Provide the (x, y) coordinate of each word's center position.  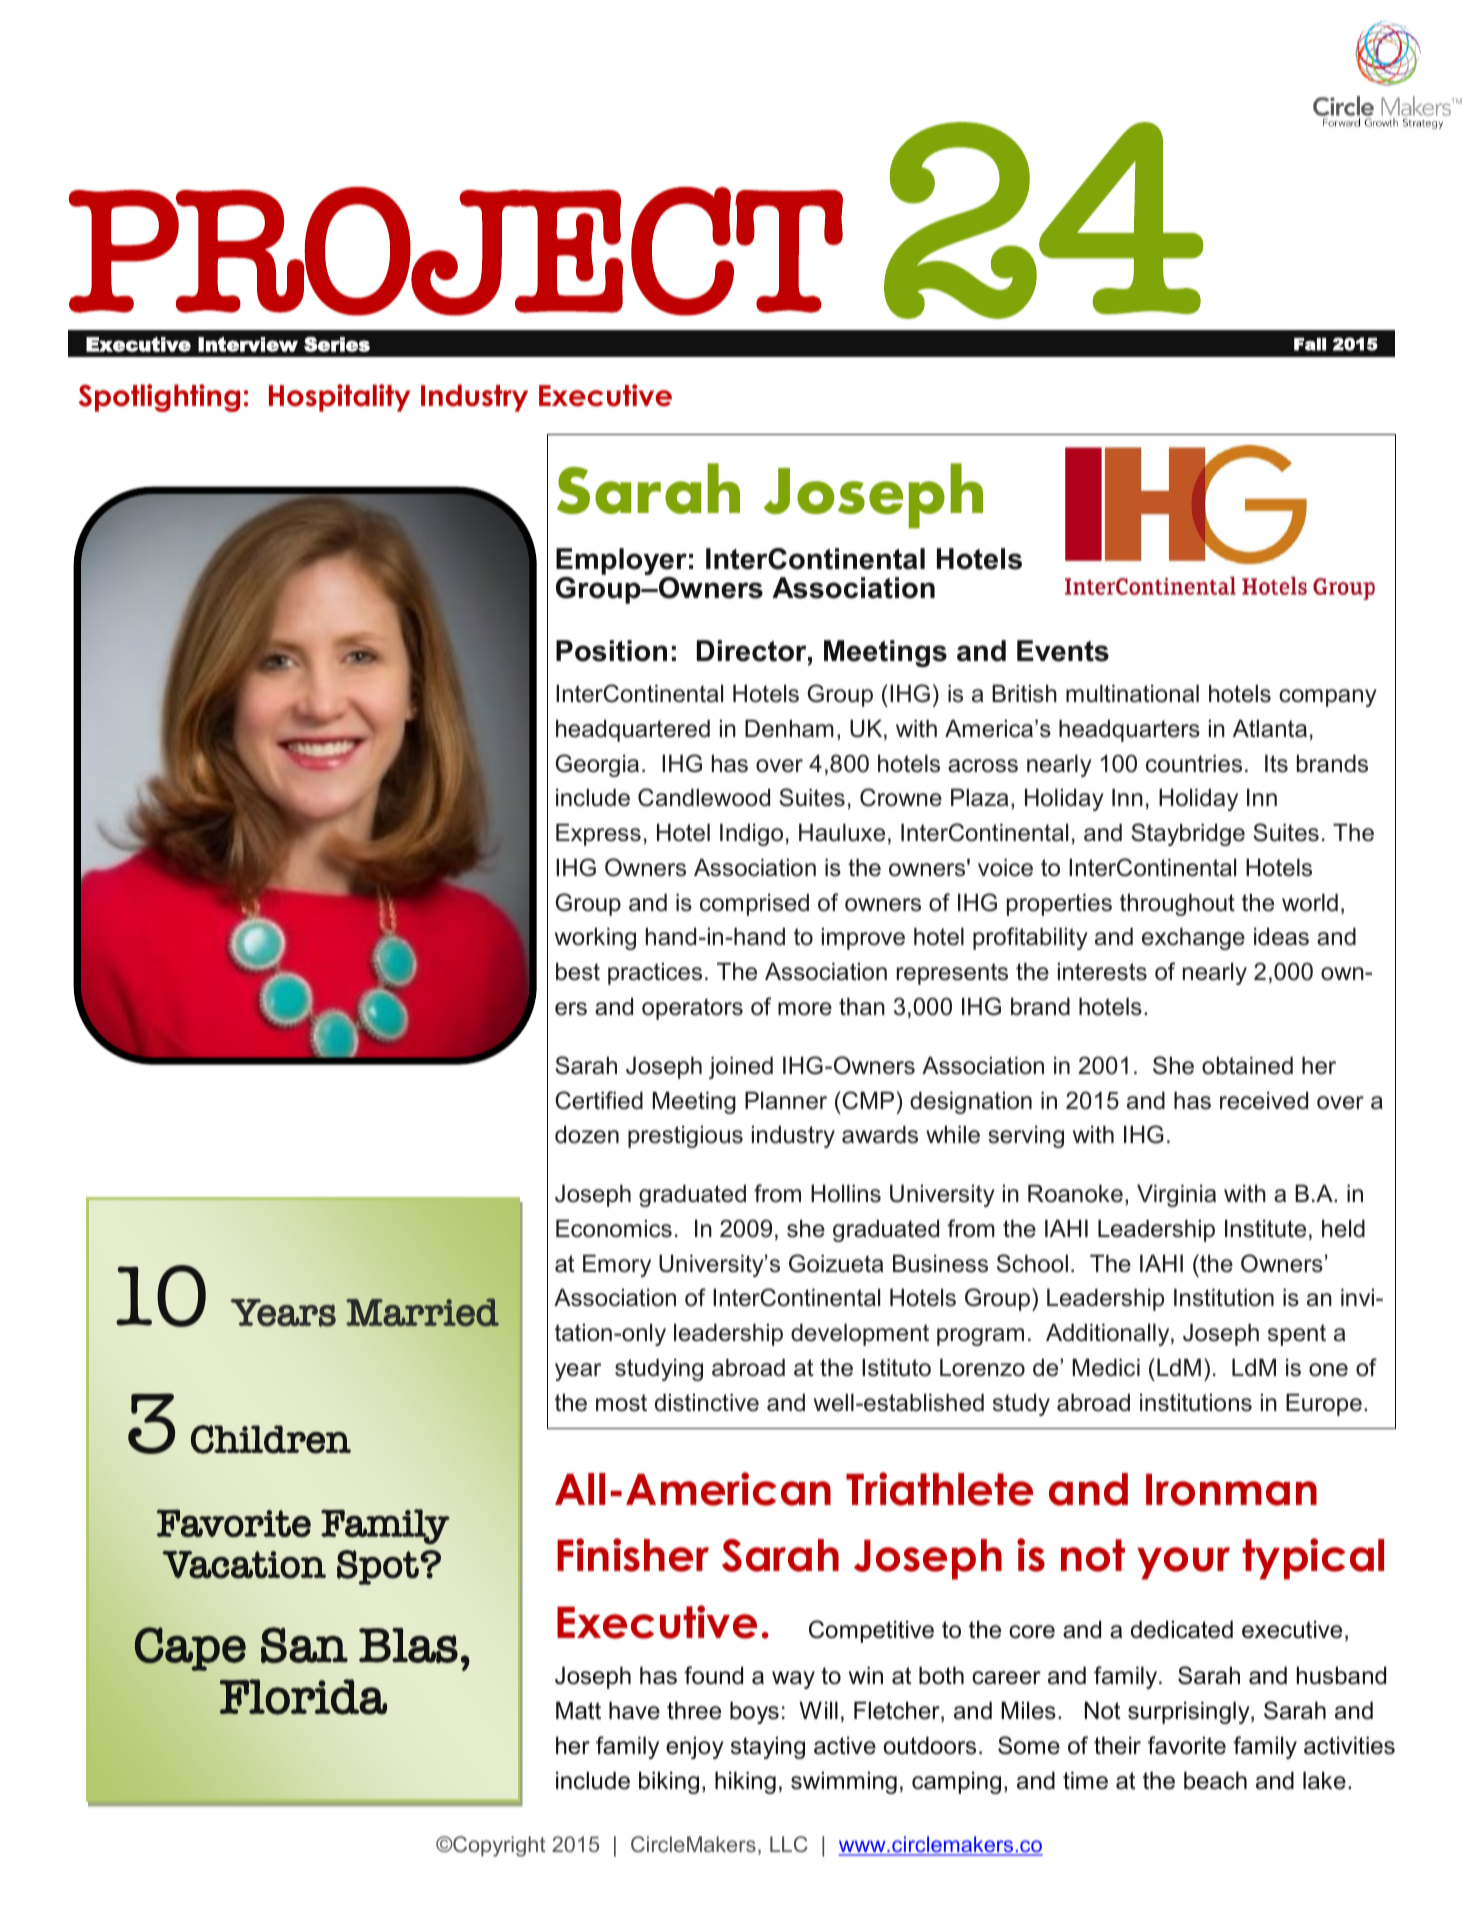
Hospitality (339, 398)
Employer (621, 563)
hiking (745, 1782)
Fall (1310, 344)
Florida (303, 1697)
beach (1215, 1780)
